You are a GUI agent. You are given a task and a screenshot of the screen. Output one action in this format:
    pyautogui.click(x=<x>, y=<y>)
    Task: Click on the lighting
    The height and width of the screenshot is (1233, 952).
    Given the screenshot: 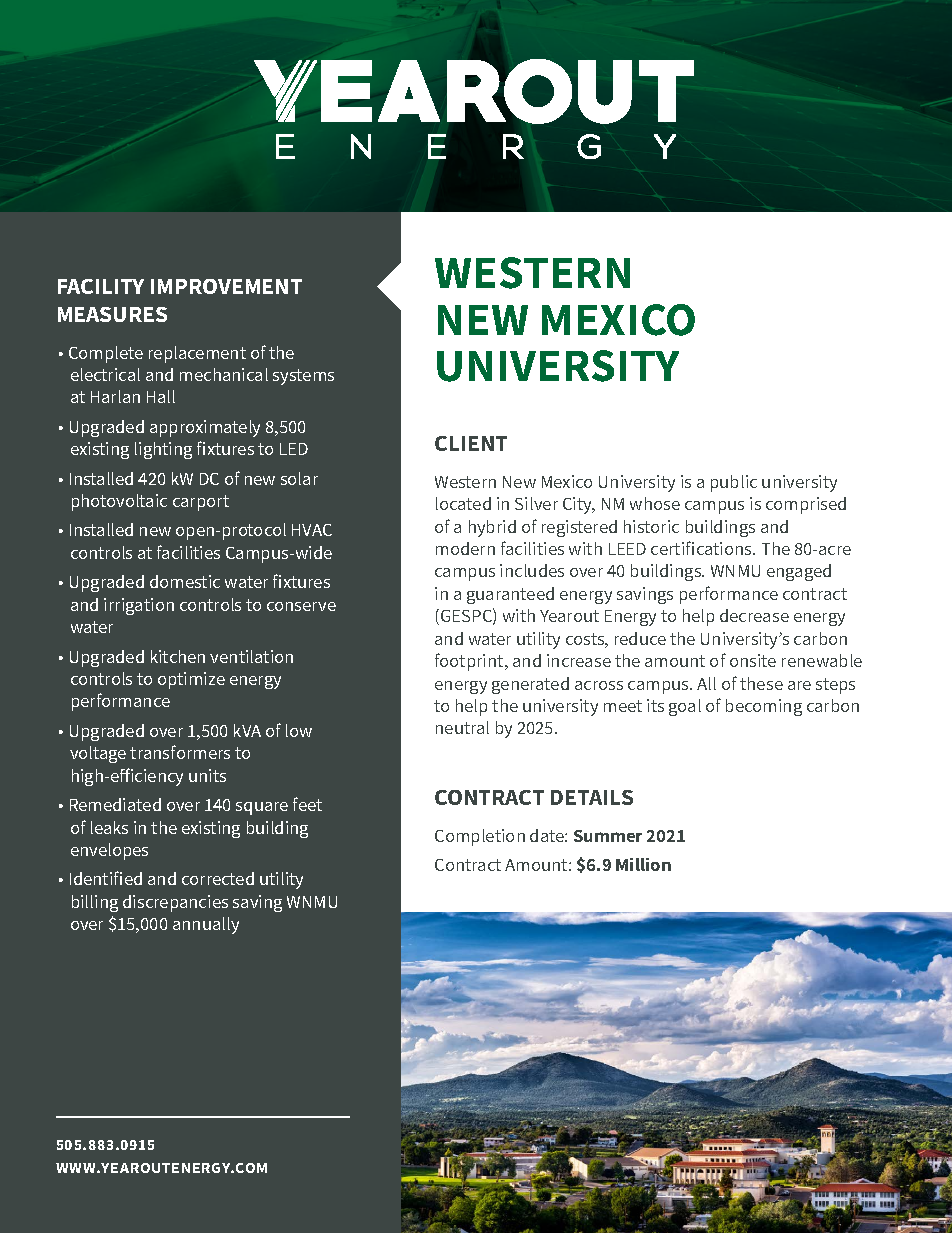 What is the action you would take?
    pyautogui.click(x=163, y=450)
